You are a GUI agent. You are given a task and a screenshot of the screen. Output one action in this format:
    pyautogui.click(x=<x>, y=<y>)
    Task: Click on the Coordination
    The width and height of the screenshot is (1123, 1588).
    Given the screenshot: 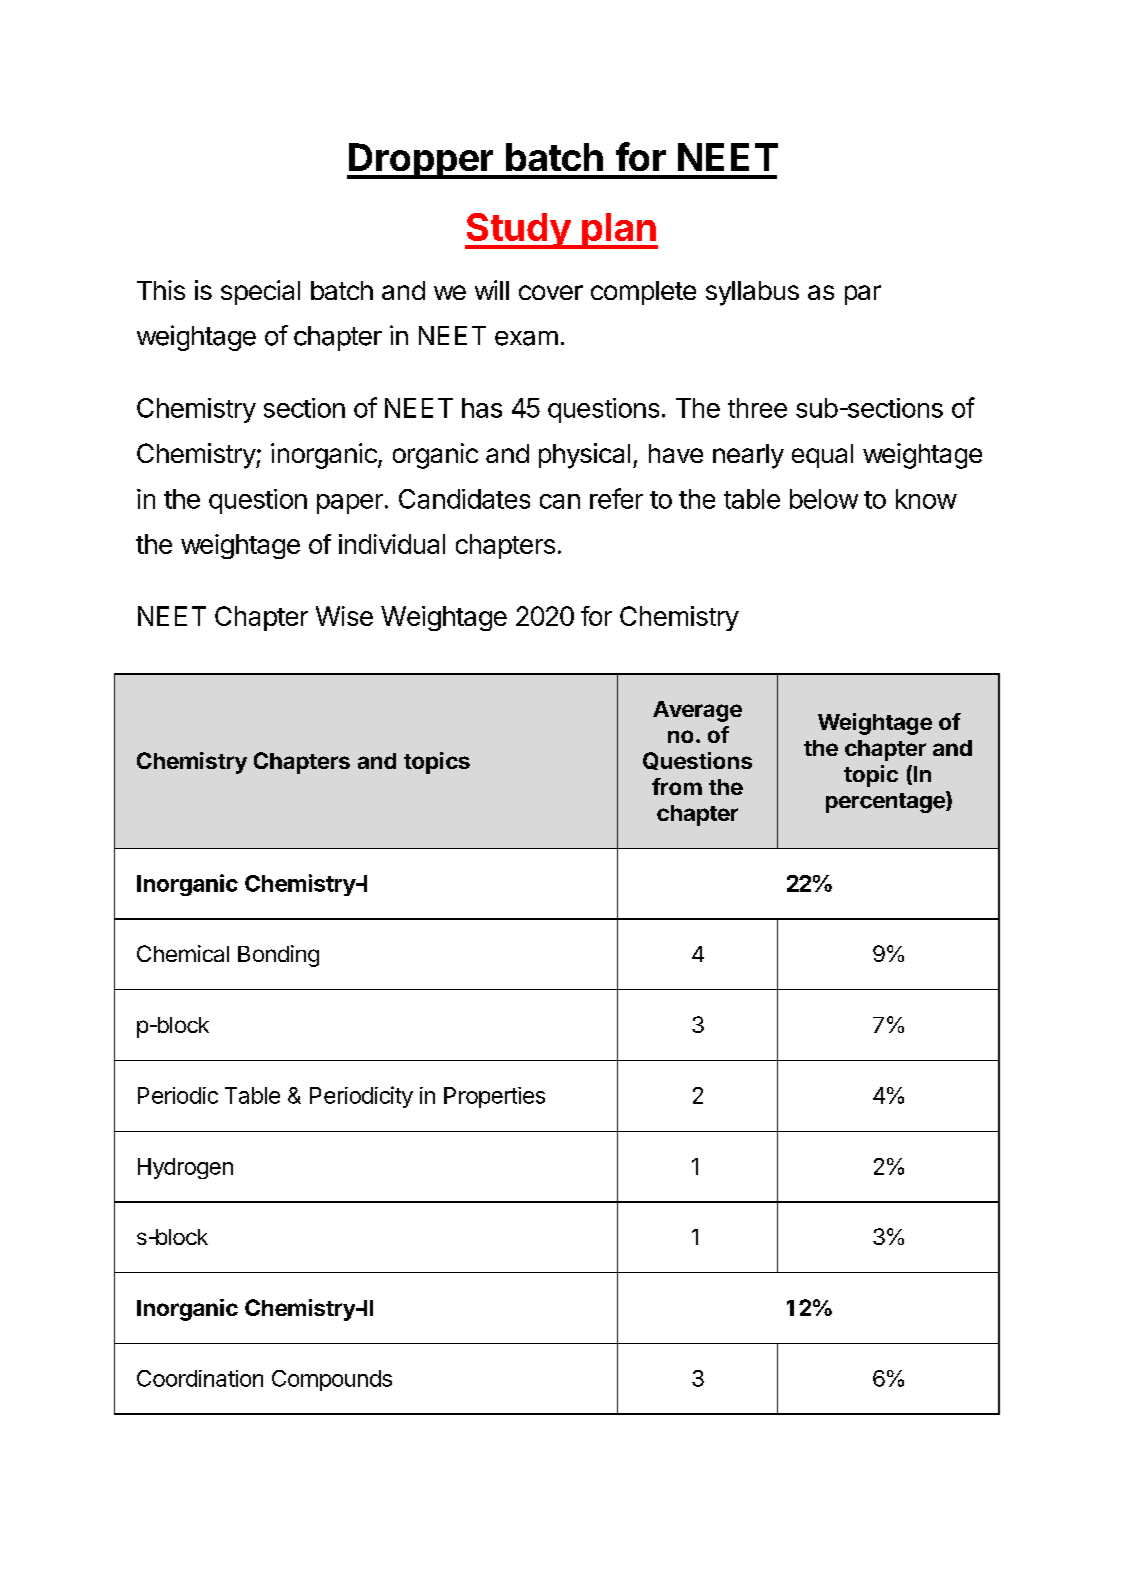 What is the action you would take?
    pyautogui.click(x=200, y=1378)
